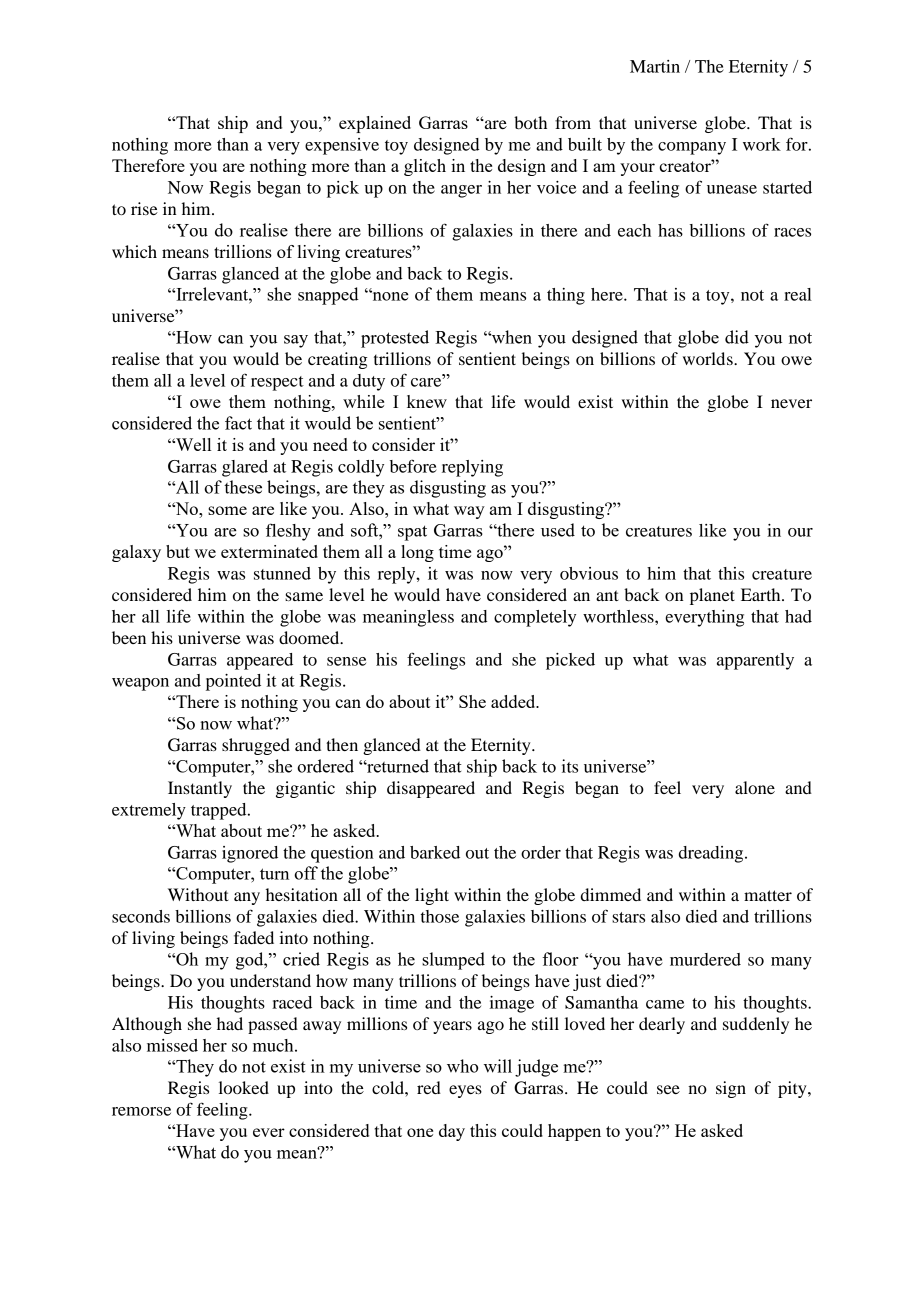  Describe the element at coordinates (238, 423) in the screenshot. I see `fact` at that location.
